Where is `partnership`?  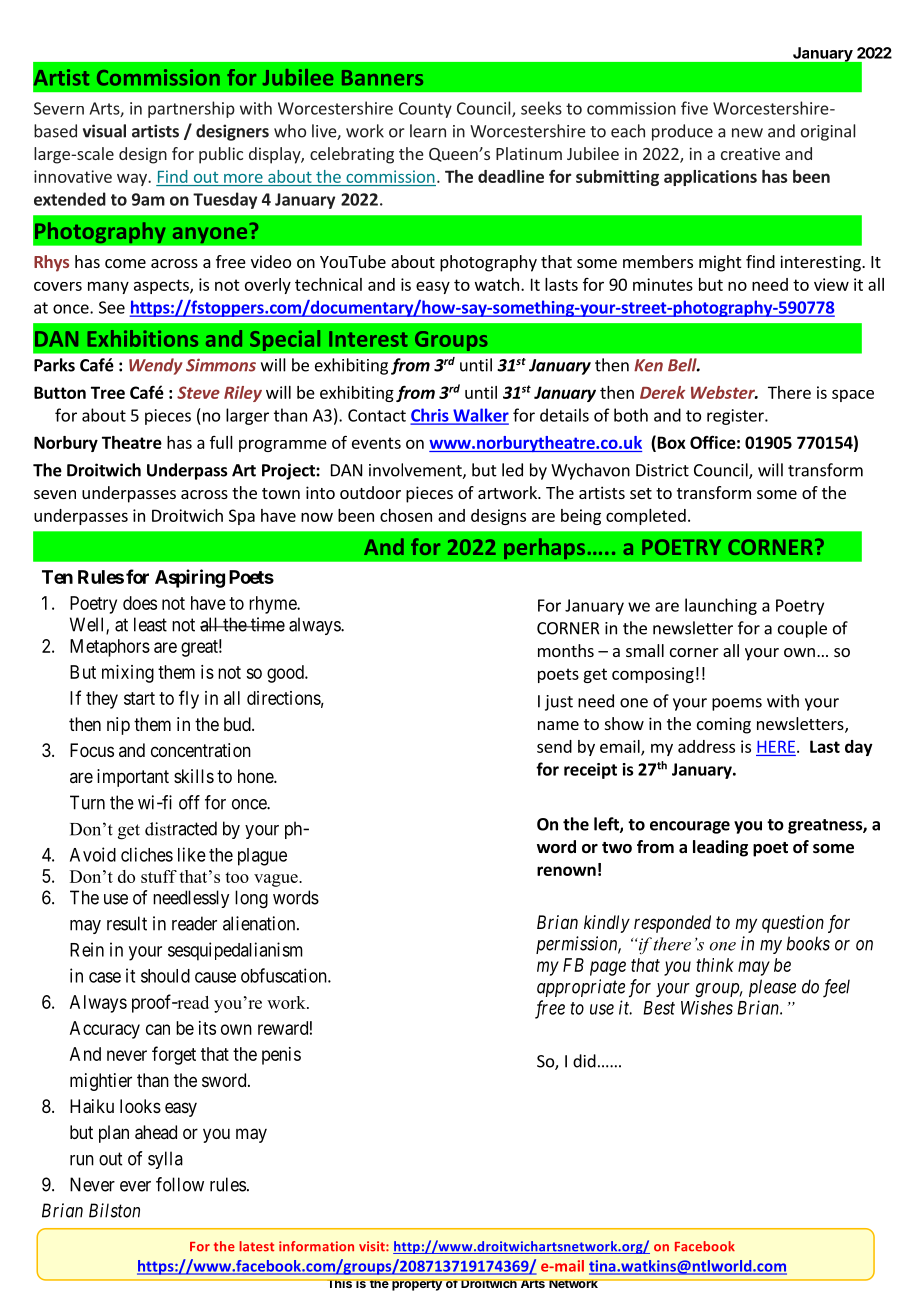 partnership is located at coordinates (191, 109).
